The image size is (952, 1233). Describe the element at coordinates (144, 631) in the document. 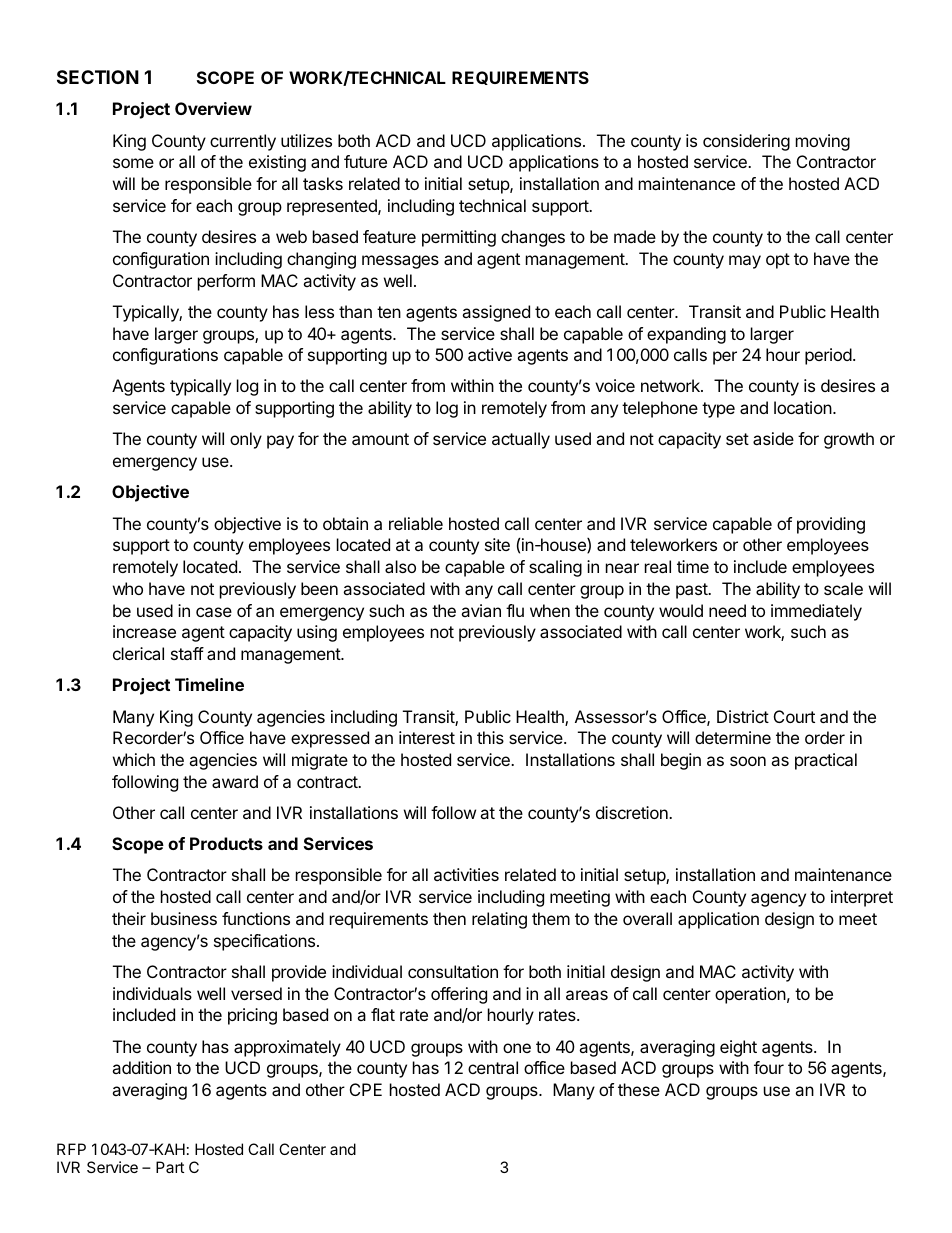

I see `increase` at that location.
